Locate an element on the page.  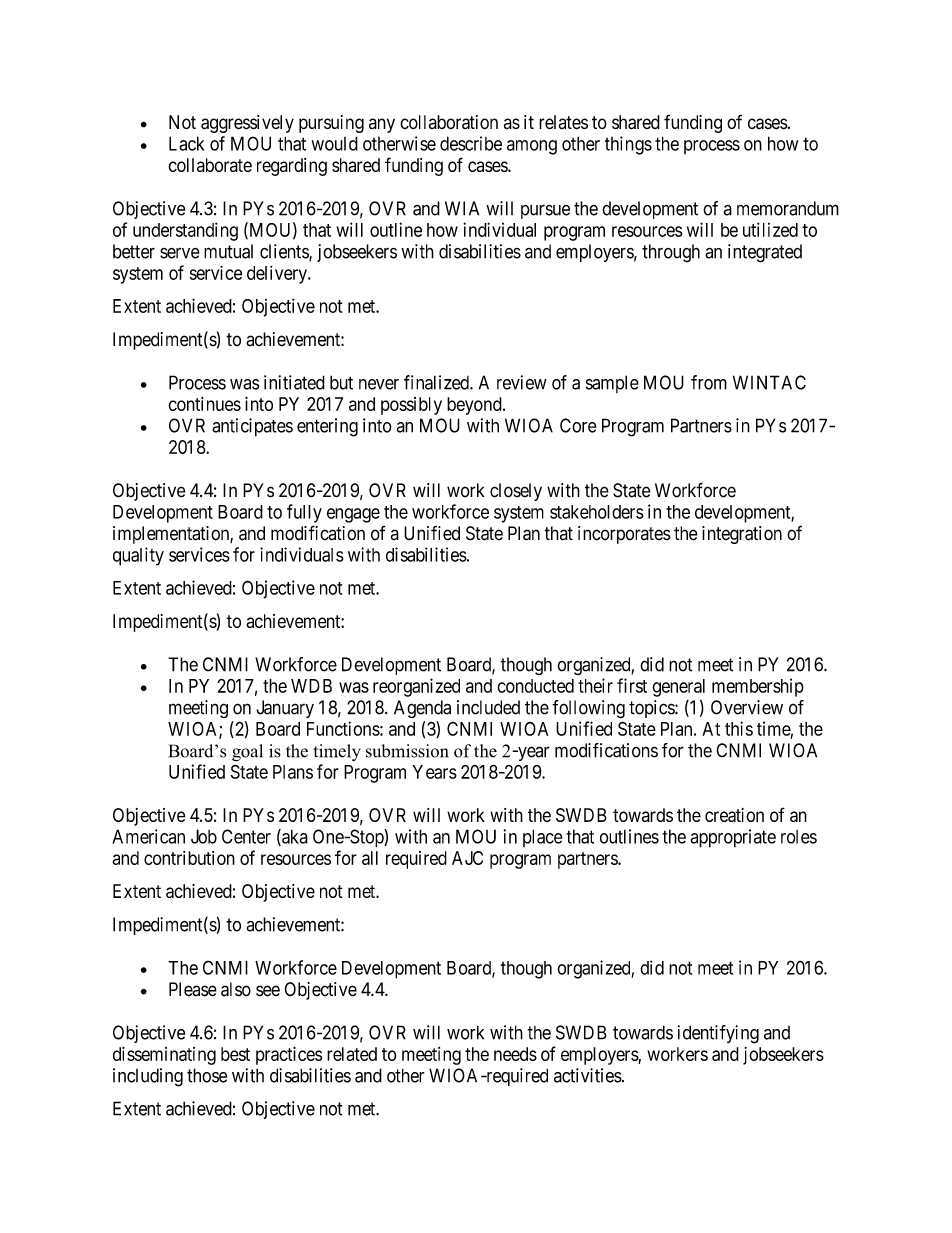
included is located at coordinates (488, 707).
